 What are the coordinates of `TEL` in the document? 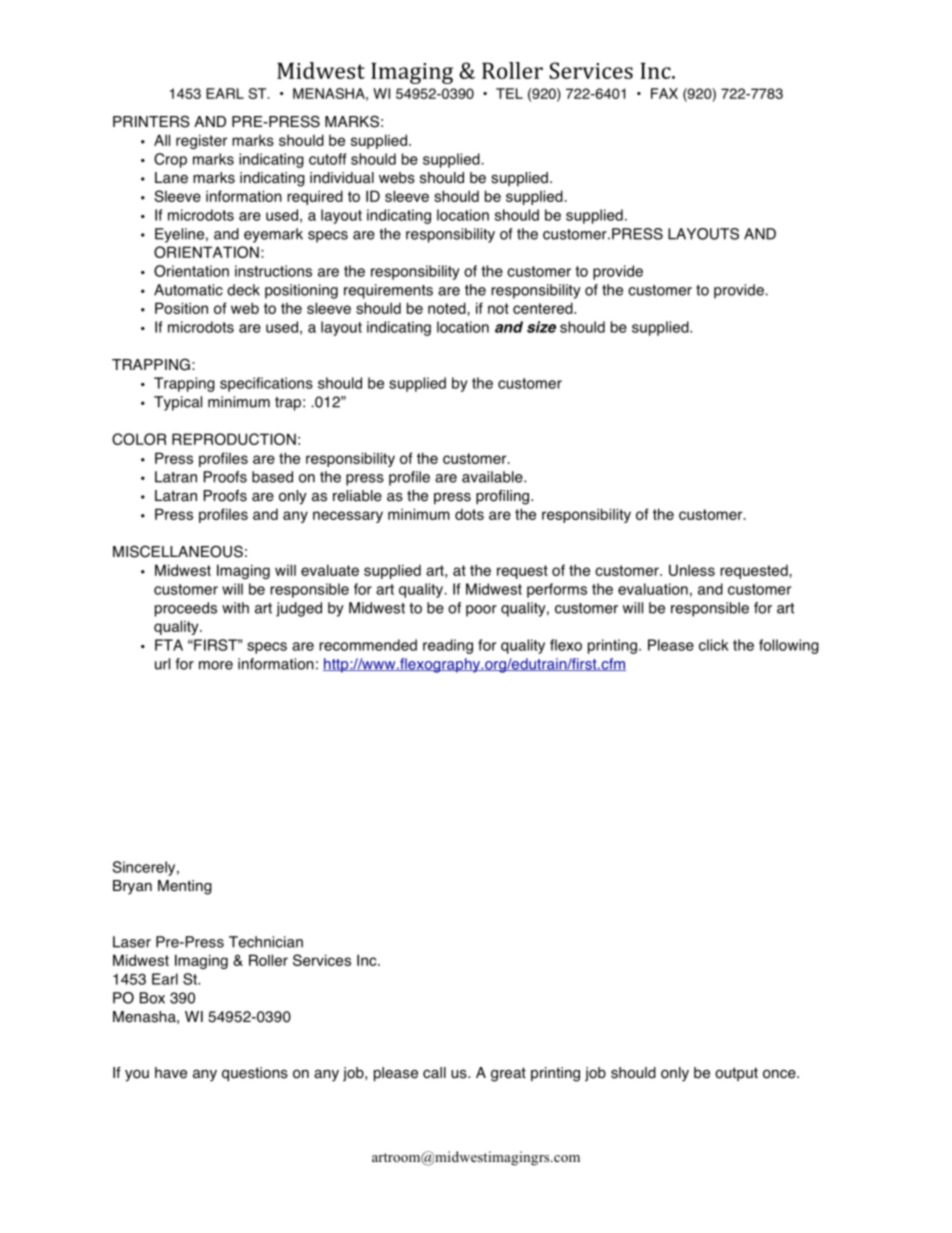 It's located at (509, 93).
